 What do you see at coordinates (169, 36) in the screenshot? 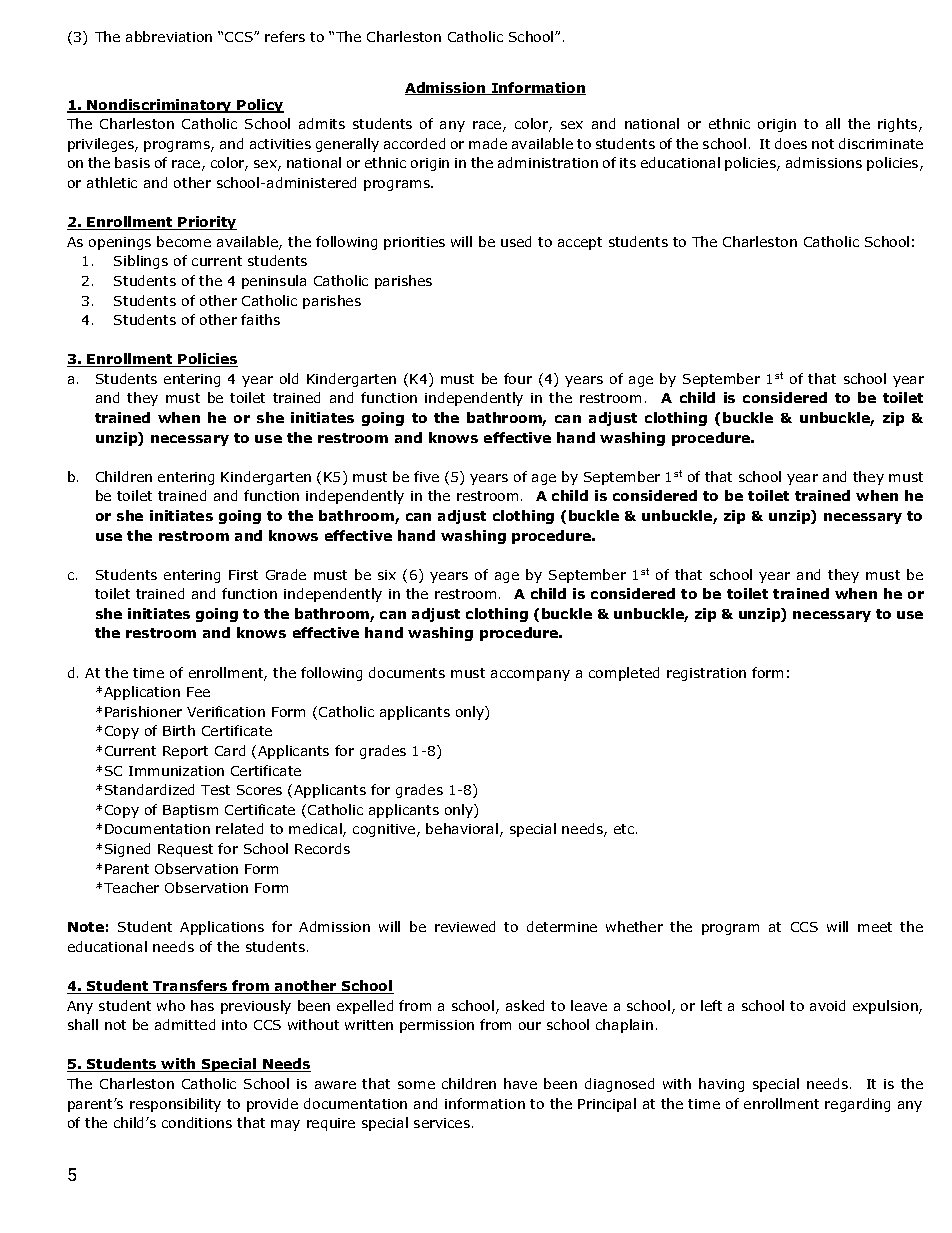
I see `abbreviation` at bounding box center [169, 36].
